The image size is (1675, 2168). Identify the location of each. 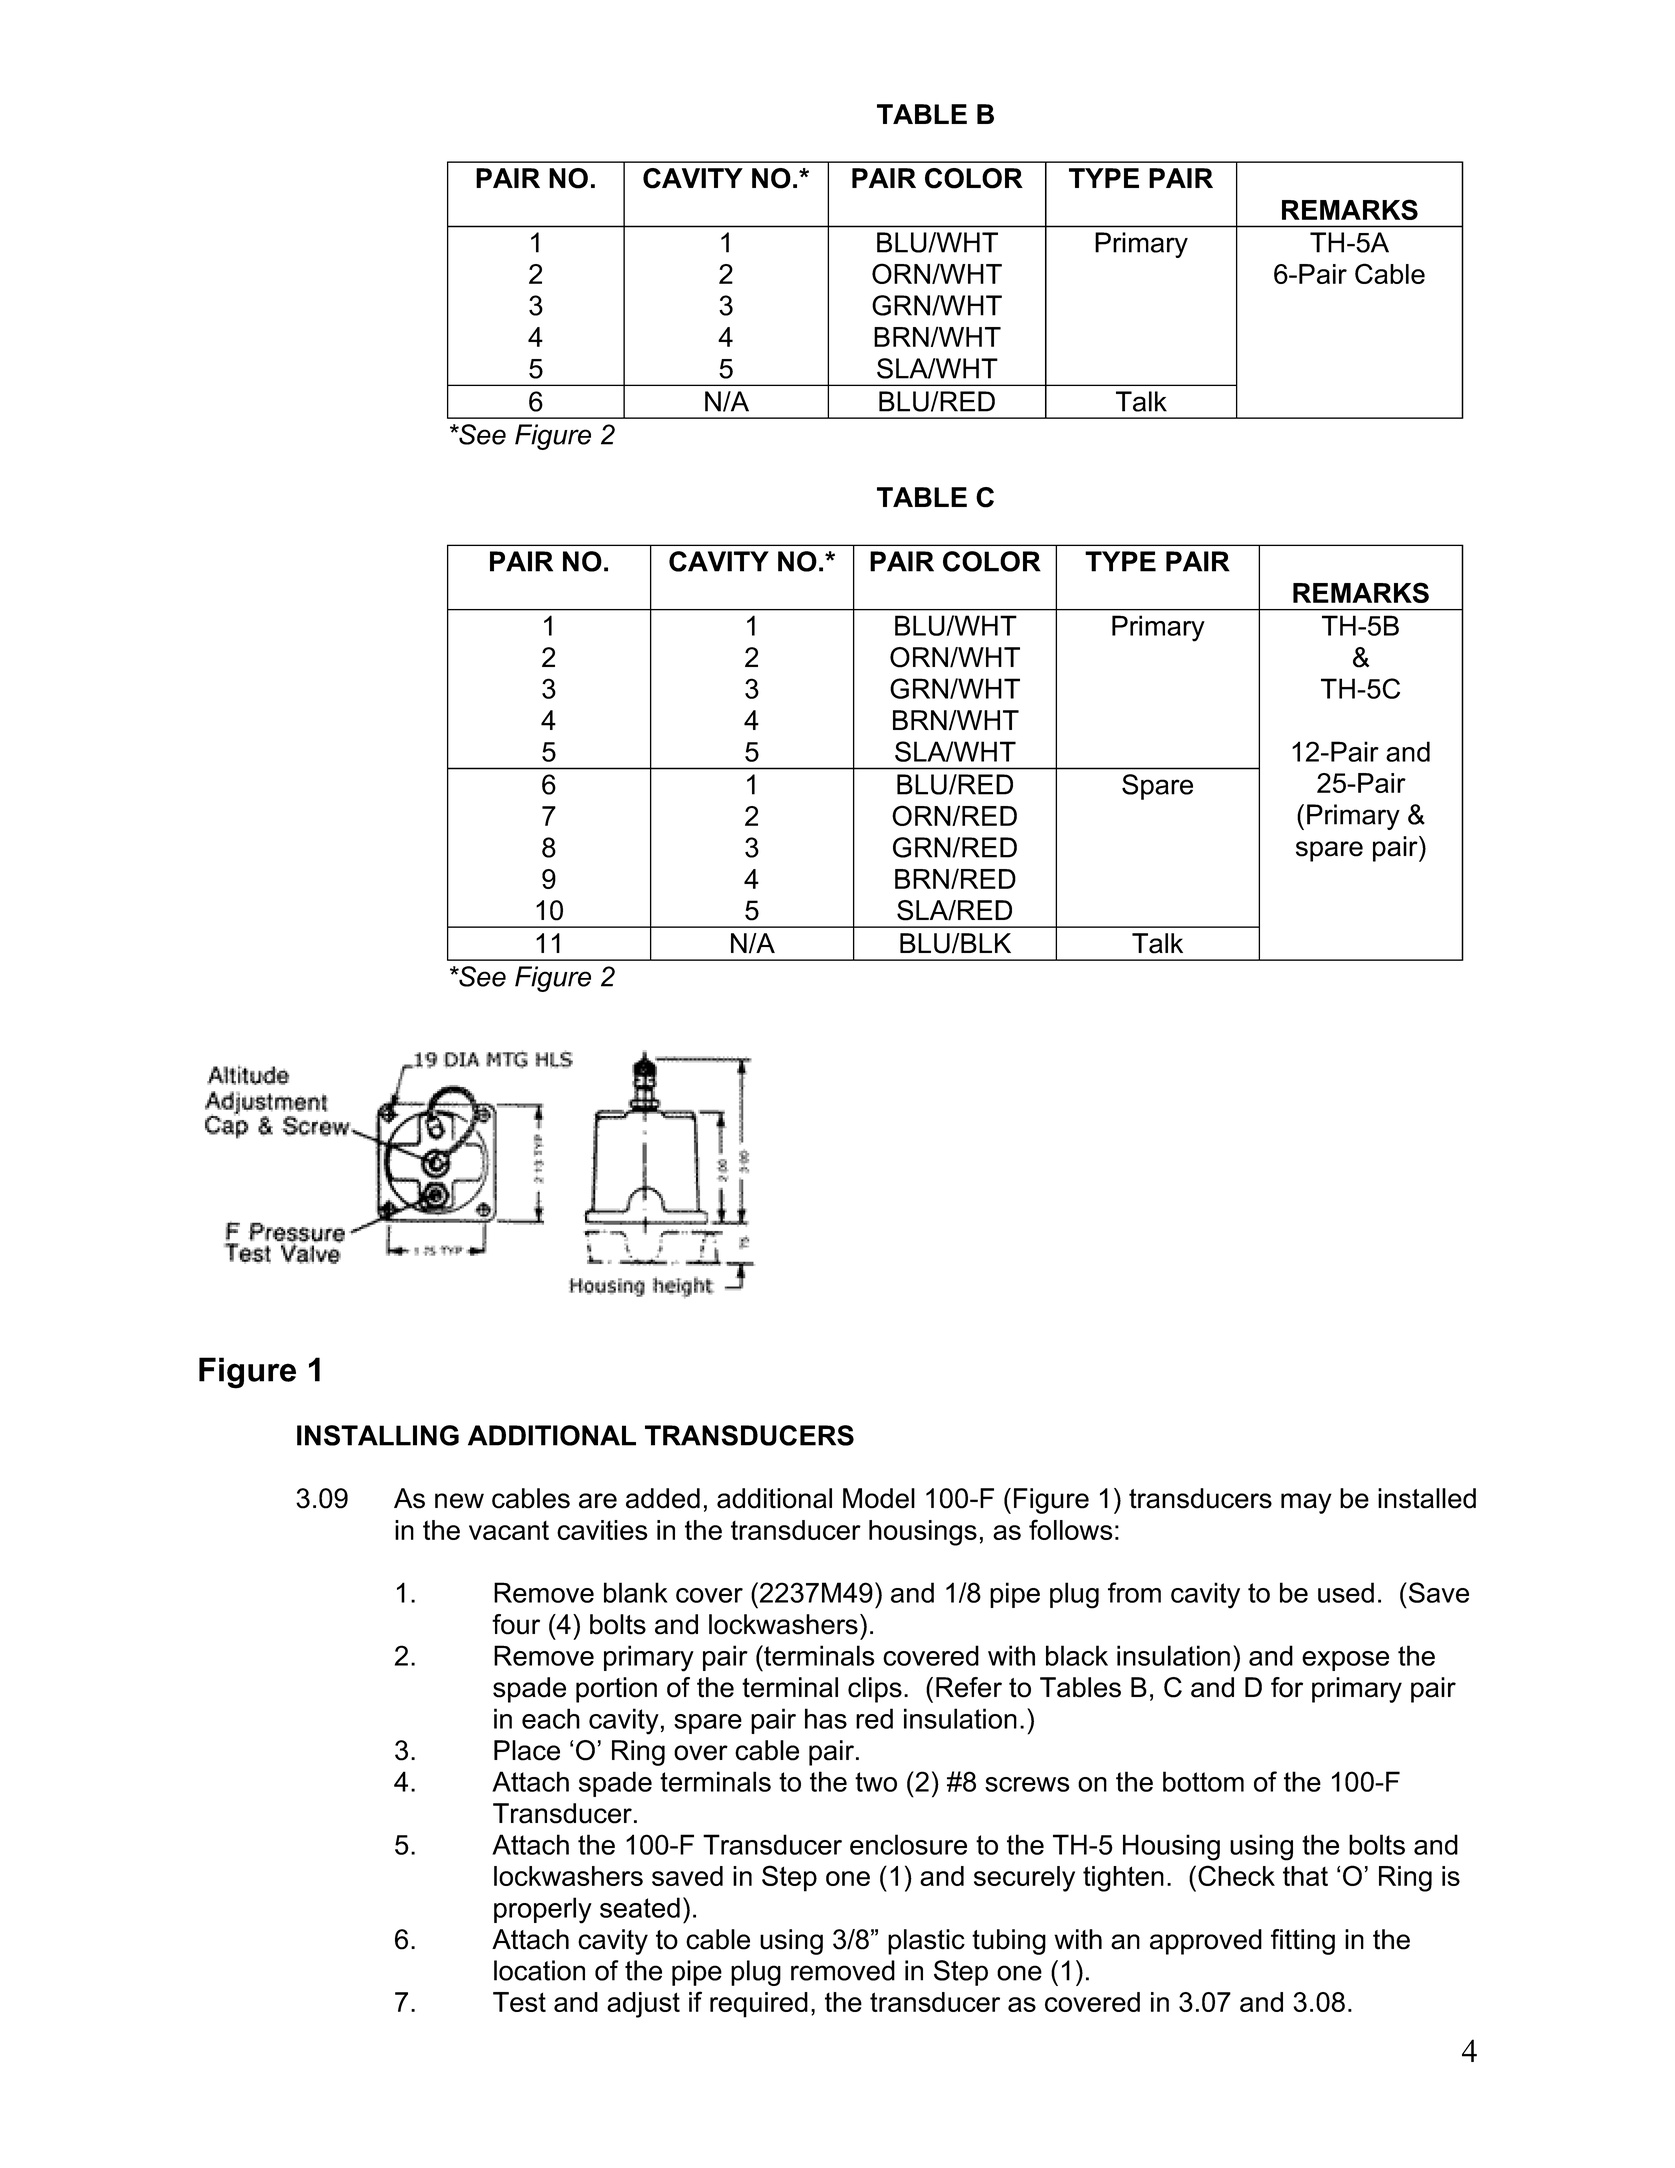
(551, 1718).
